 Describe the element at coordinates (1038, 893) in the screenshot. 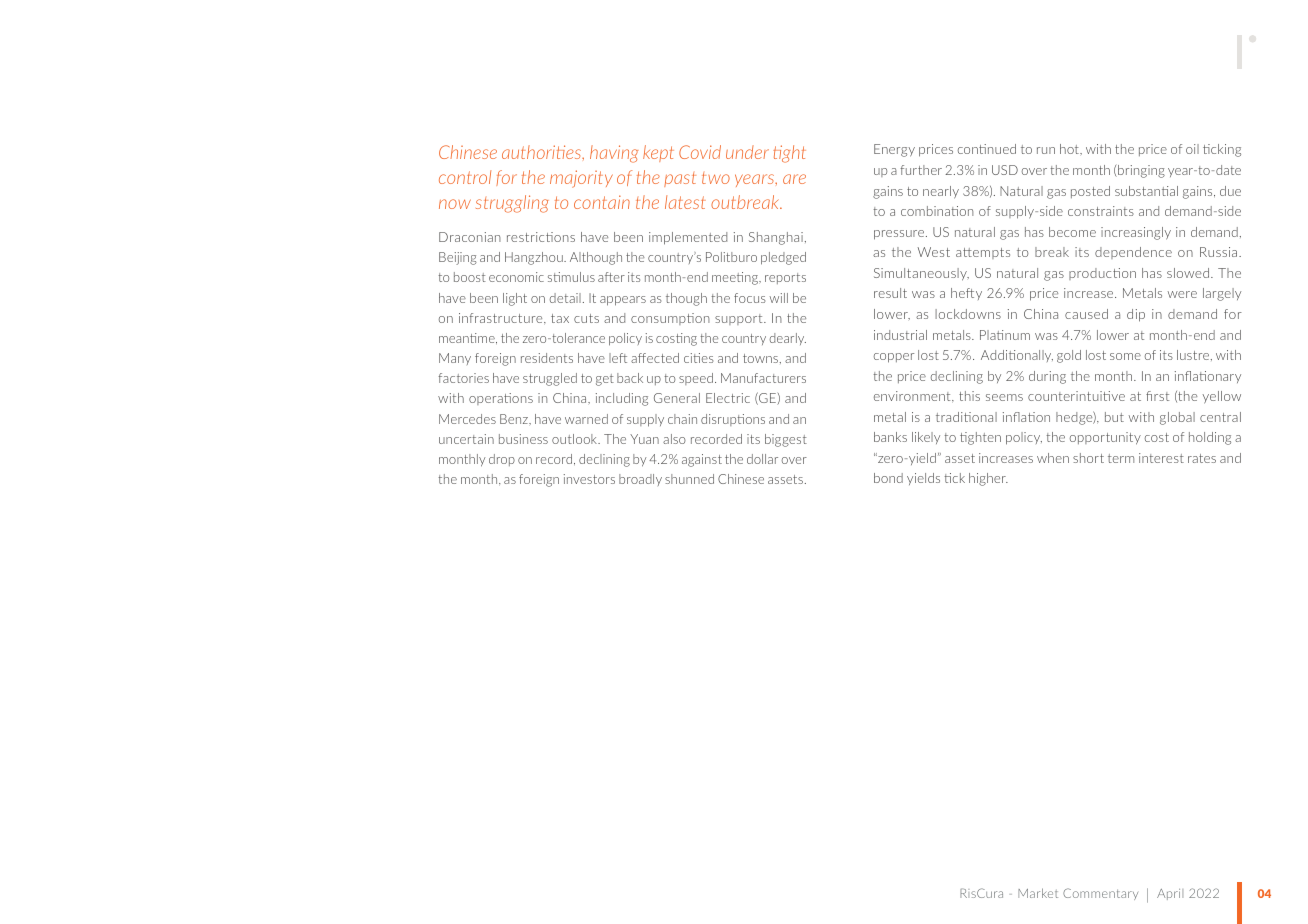

I see `Market` at that location.
